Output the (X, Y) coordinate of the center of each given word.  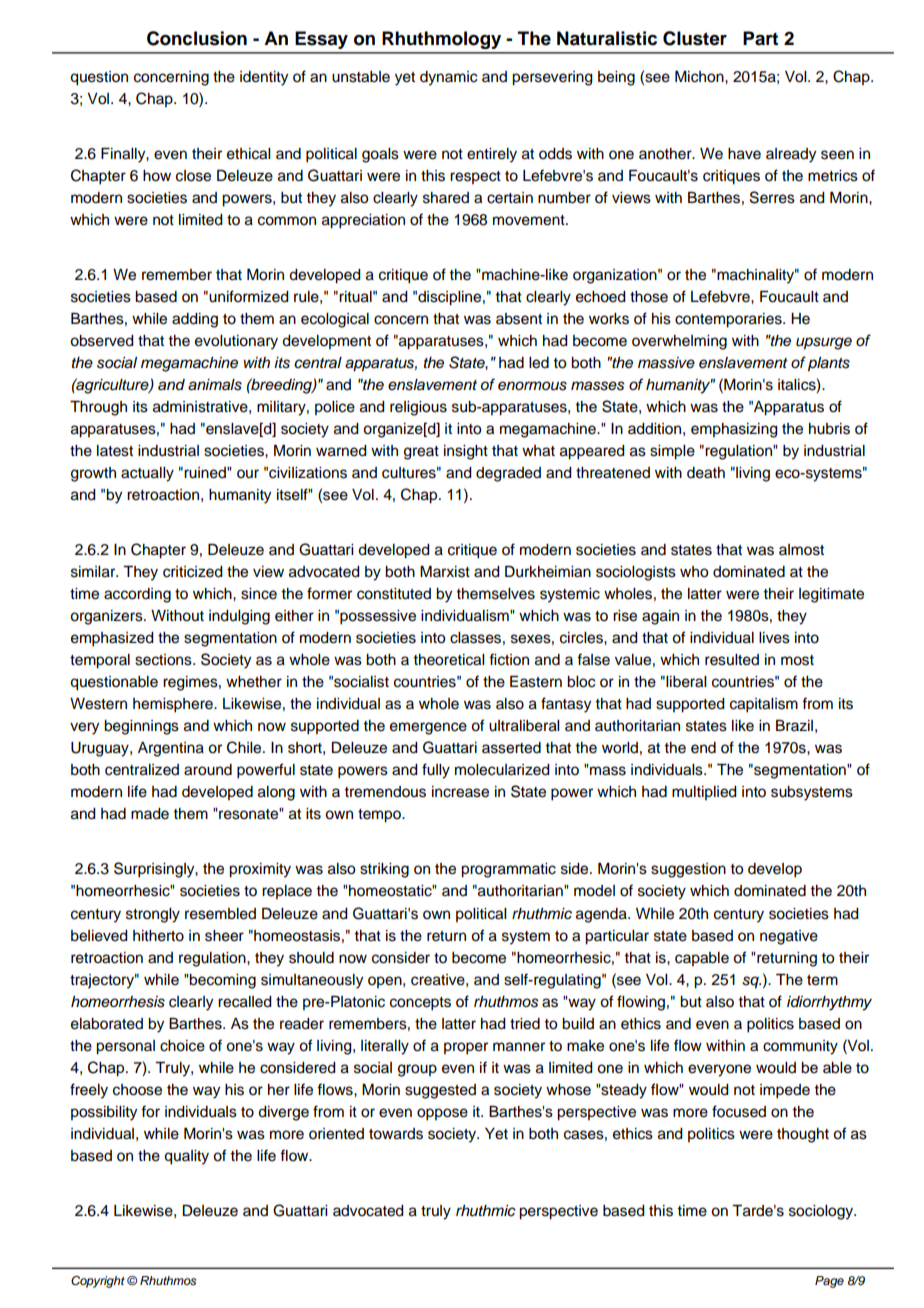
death (706, 473)
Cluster (695, 38)
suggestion (688, 870)
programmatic (508, 870)
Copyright (98, 1282)
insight (466, 452)
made (150, 814)
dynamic (448, 78)
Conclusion (197, 38)
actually (147, 474)
